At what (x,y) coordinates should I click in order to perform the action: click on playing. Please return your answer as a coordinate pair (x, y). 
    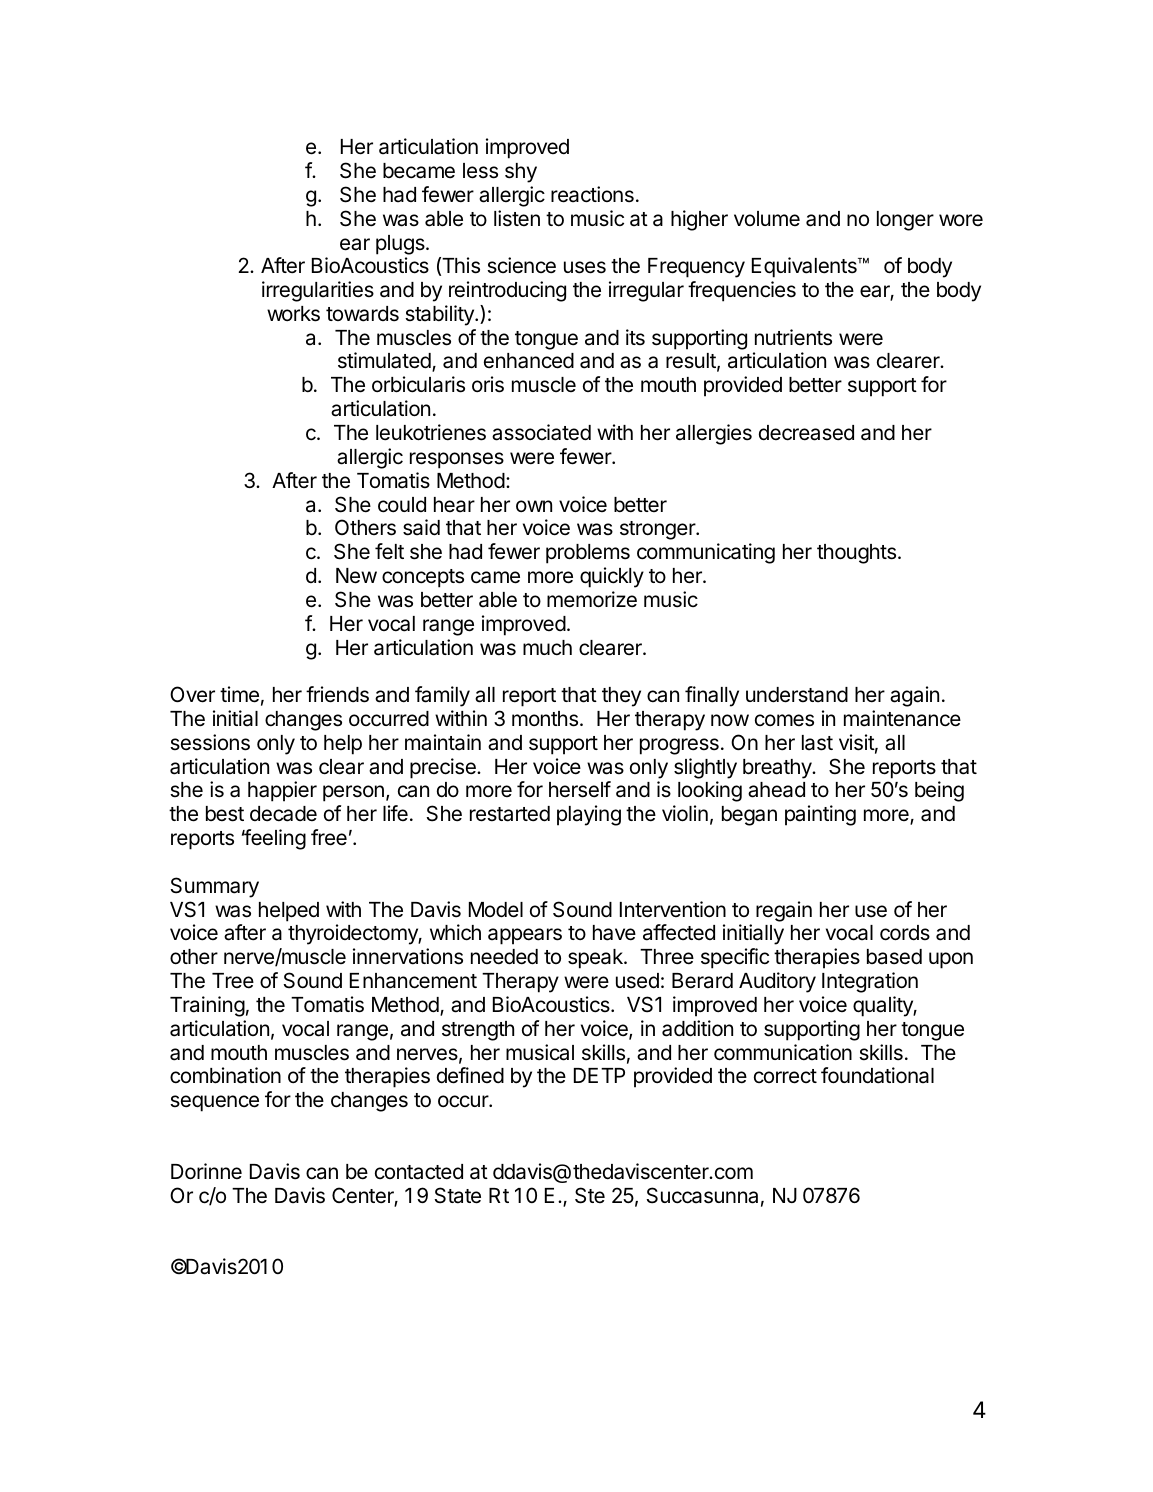
    Looking at the image, I should click on (589, 815).
